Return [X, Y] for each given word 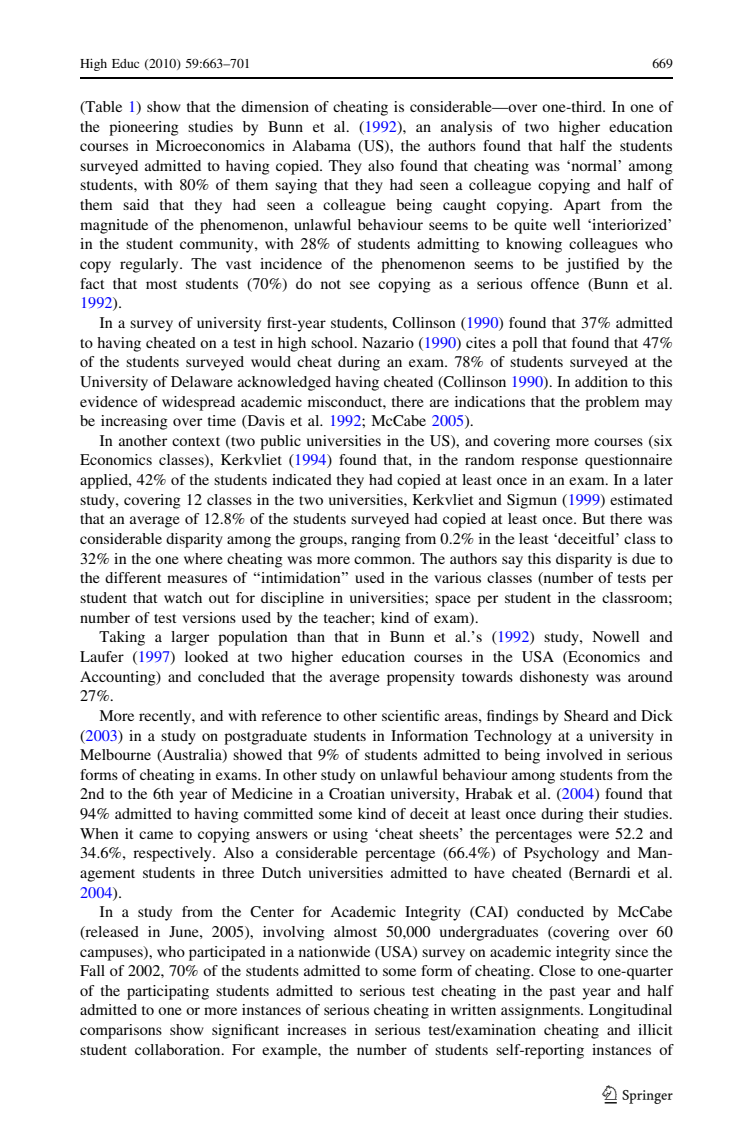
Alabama [321, 145]
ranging [376, 540]
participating [168, 992]
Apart [582, 206]
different [133, 577]
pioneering [144, 128]
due [643, 558]
